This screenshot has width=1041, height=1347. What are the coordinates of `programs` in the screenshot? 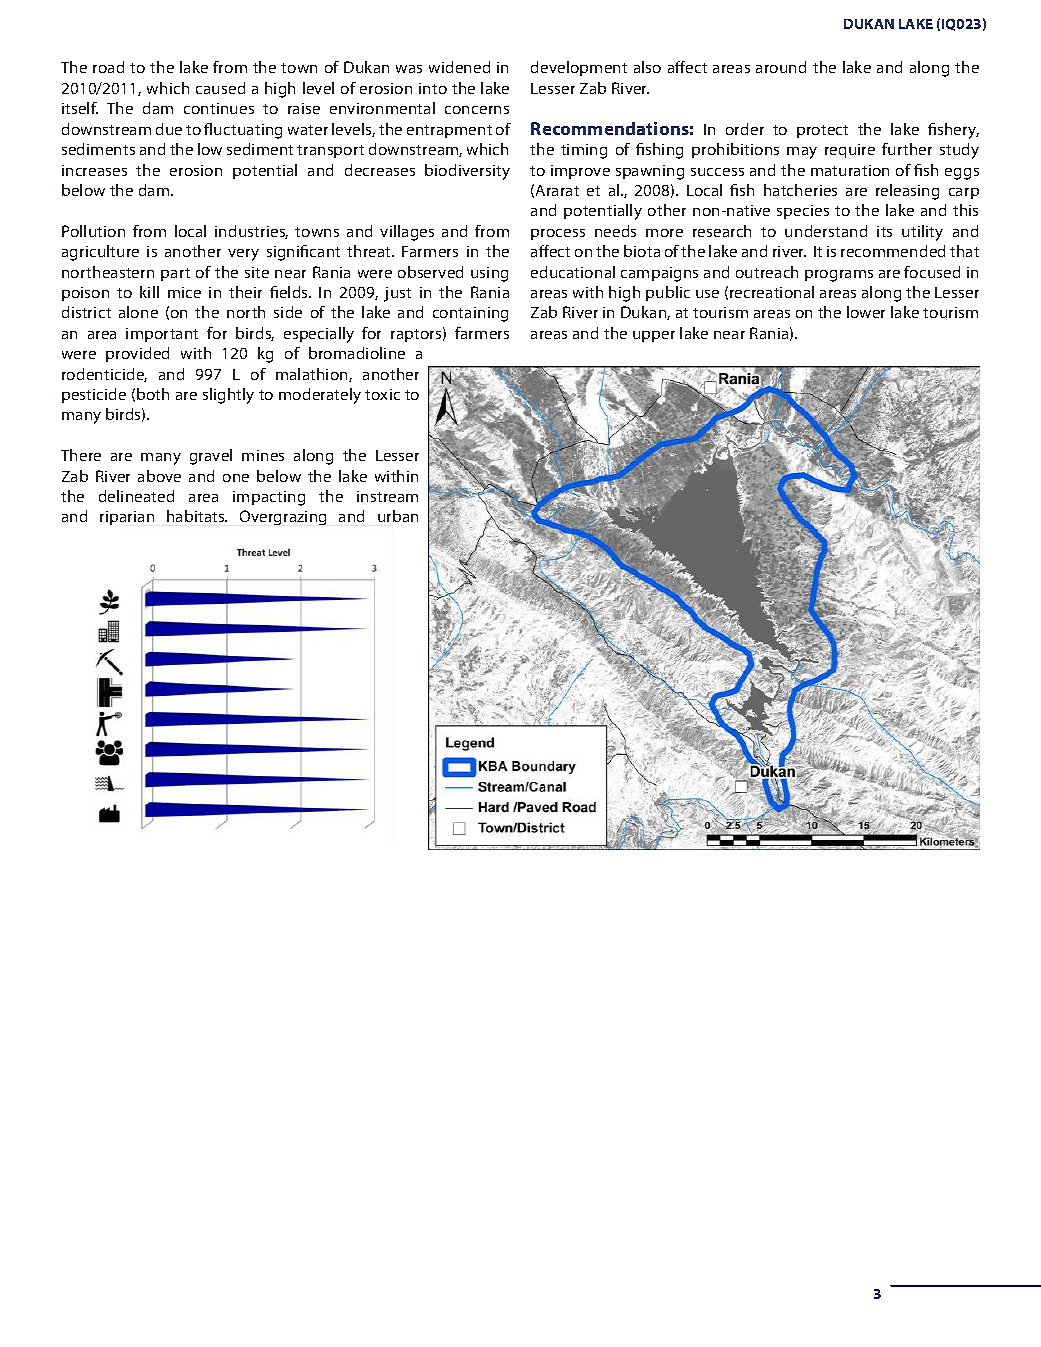 It's located at (839, 276).
